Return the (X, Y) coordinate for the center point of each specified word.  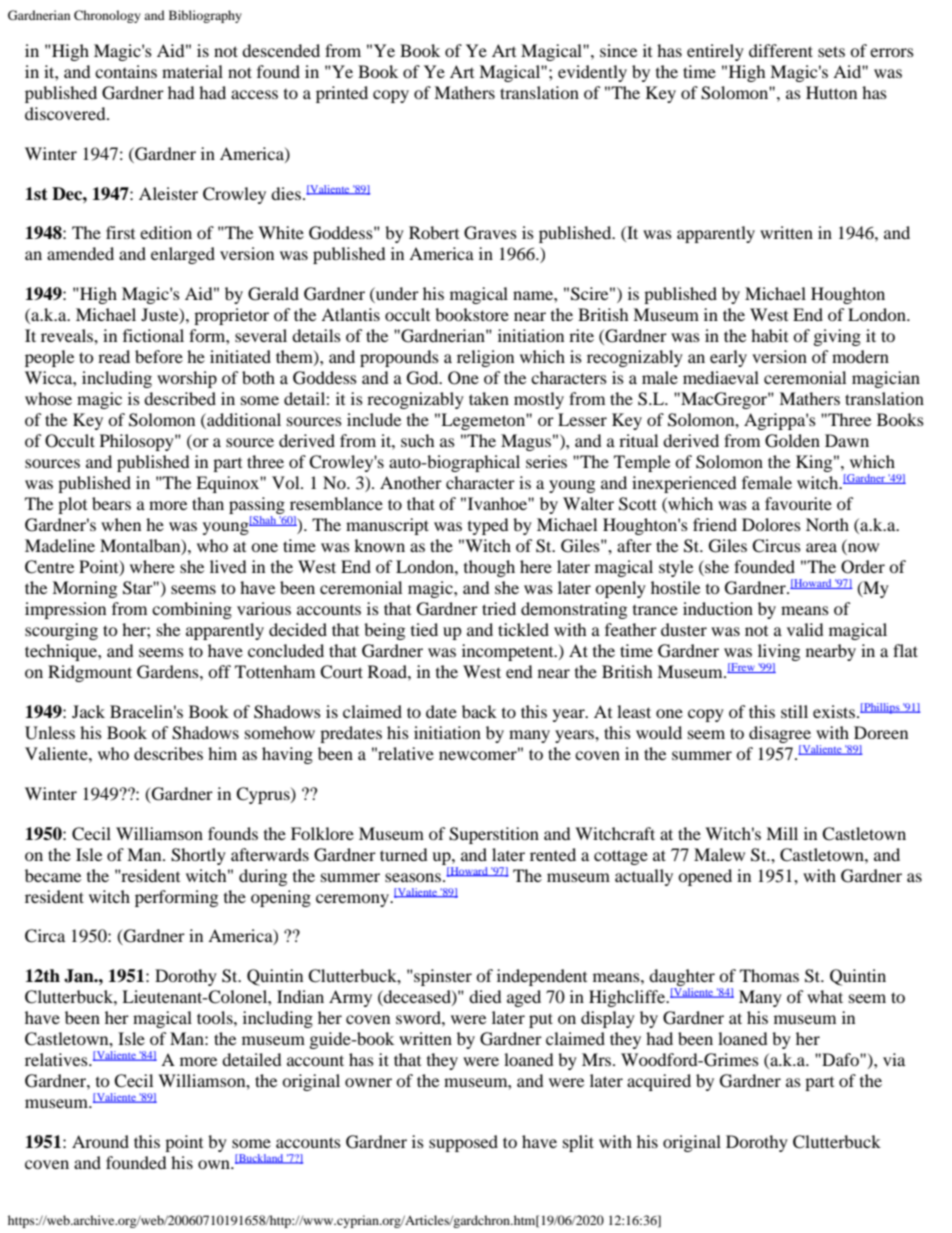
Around (100, 1141)
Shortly (198, 856)
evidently (592, 73)
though (489, 568)
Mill (782, 833)
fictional (153, 335)
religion (485, 358)
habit (769, 335)
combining (192, 610)
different (781, 50)
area (821, 547)
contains (126, 71)
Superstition (494, 835)
